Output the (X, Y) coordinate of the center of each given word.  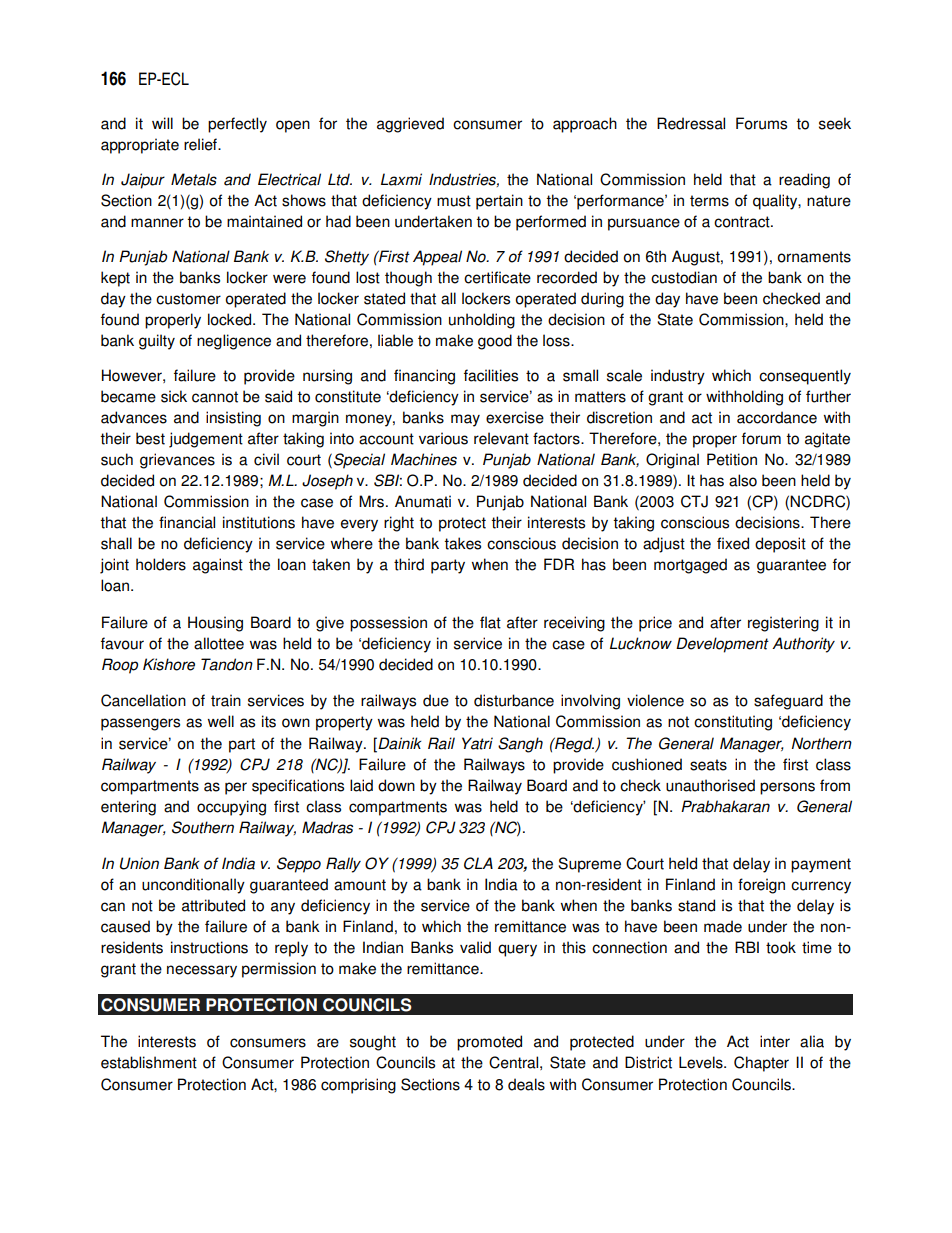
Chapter (761, 1064)
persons (787, 788)
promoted (489, 1043)
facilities (491, 375)
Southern (203, 827)
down (396, 785)
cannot (215, 397)
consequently (805, 377)
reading (804, 181)
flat (490, 622)
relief (201, 144)
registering (783, 624)
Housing (215, 624)
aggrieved (410, 125)
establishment (149, 1062)
